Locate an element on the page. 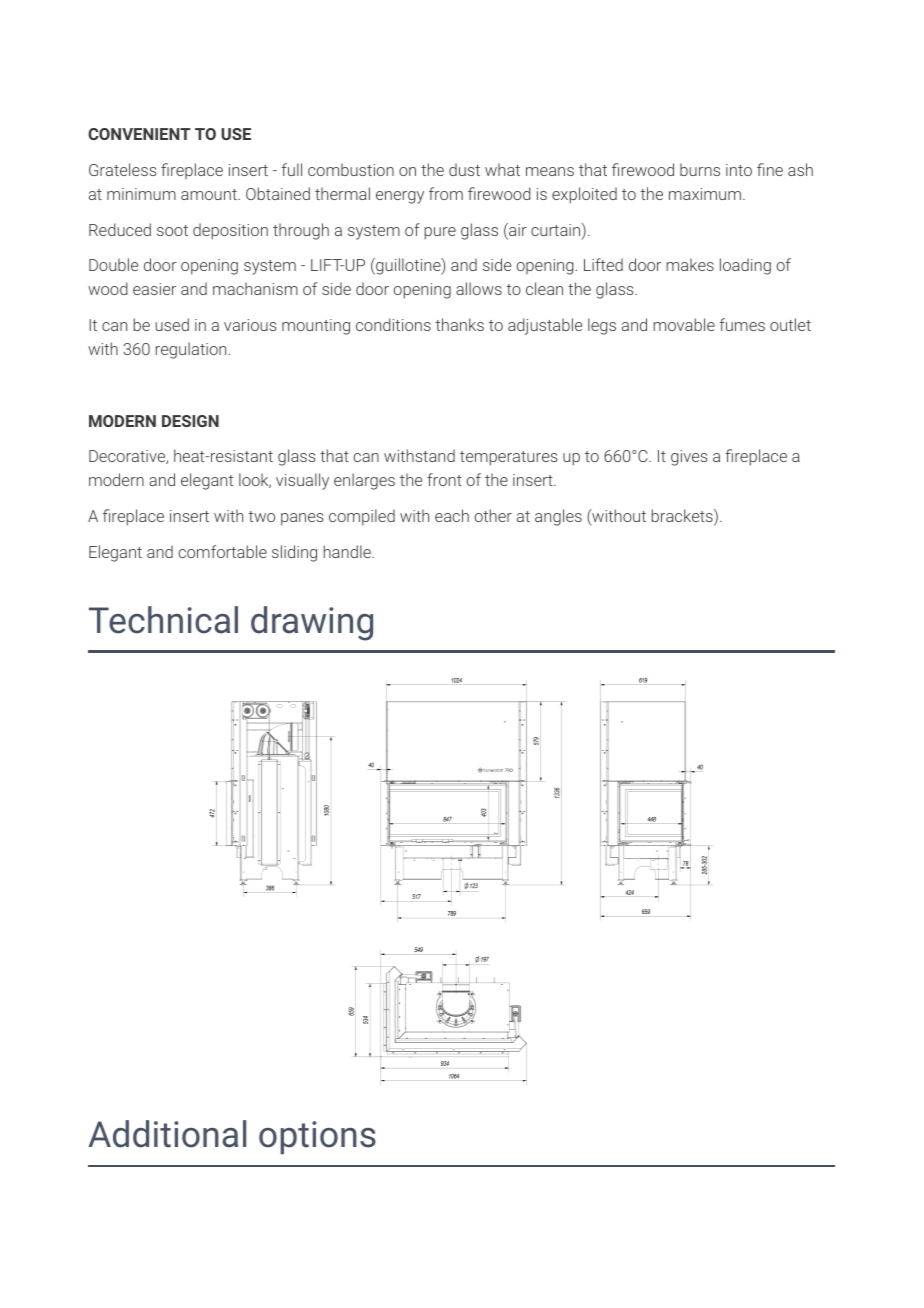  dust is located at coordinates (464, 169).
